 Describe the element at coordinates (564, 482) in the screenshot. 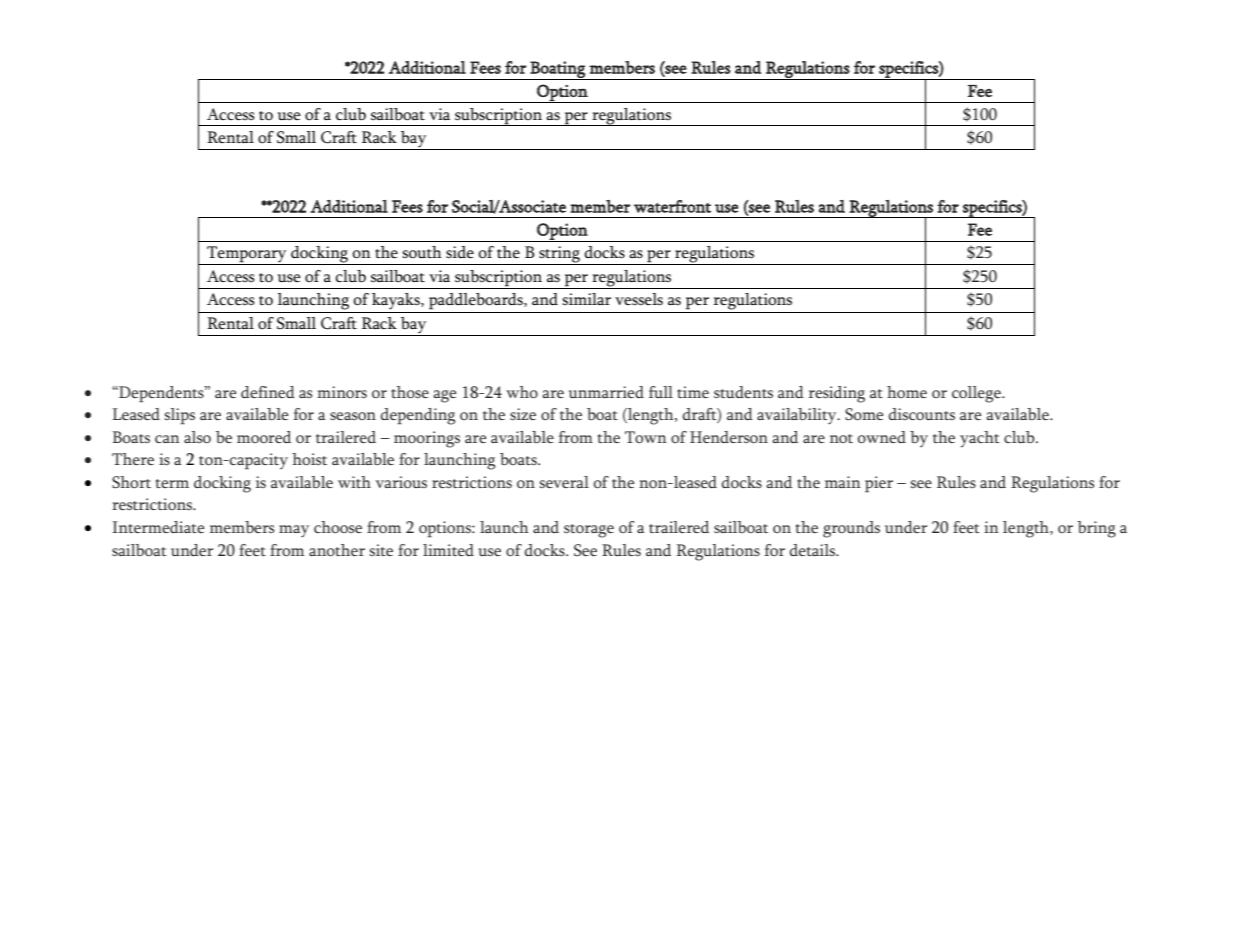

I see `several` at that location.
